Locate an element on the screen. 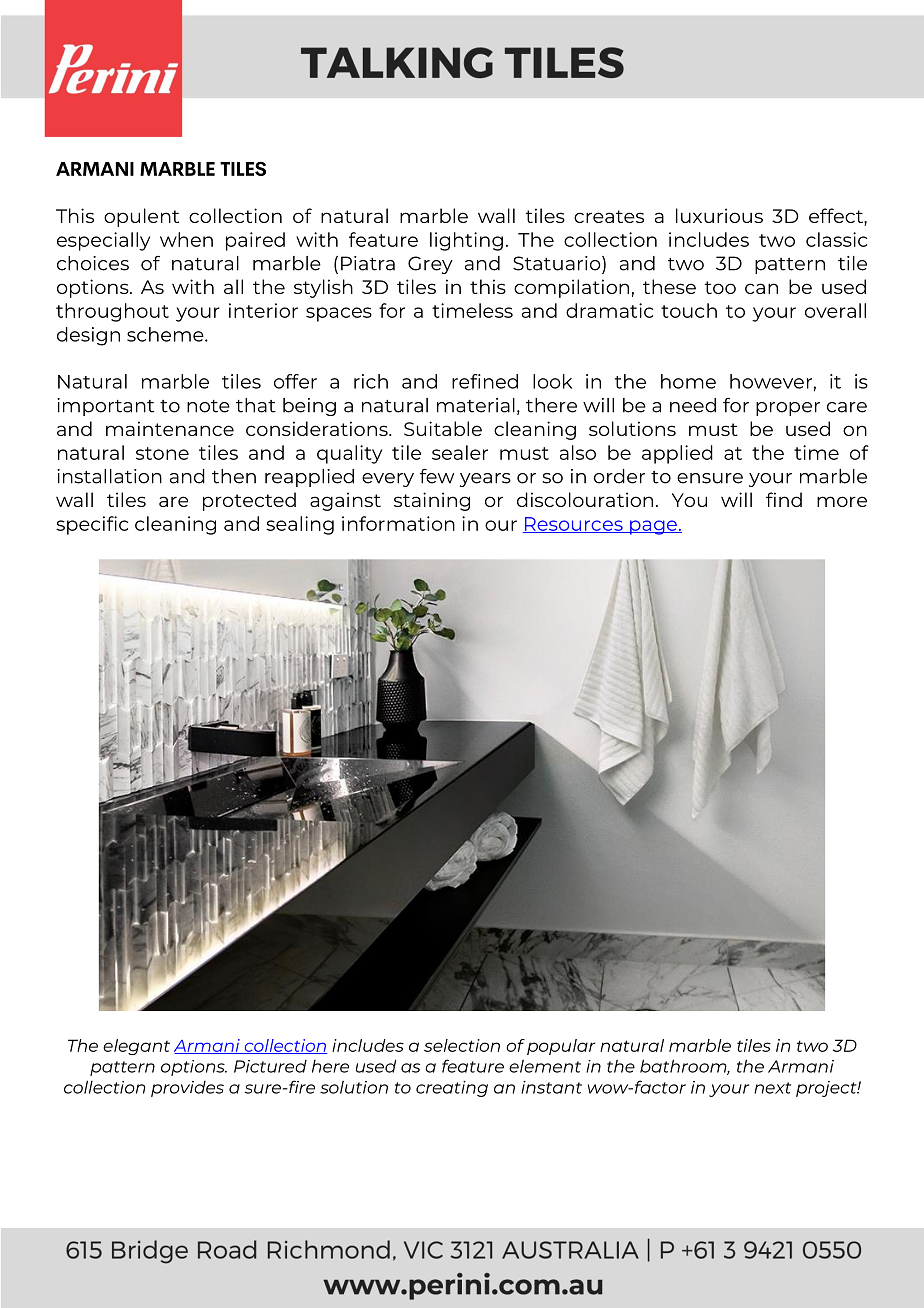 The image size is (924, 1308). lighting is located at coordinates (466, 241).
